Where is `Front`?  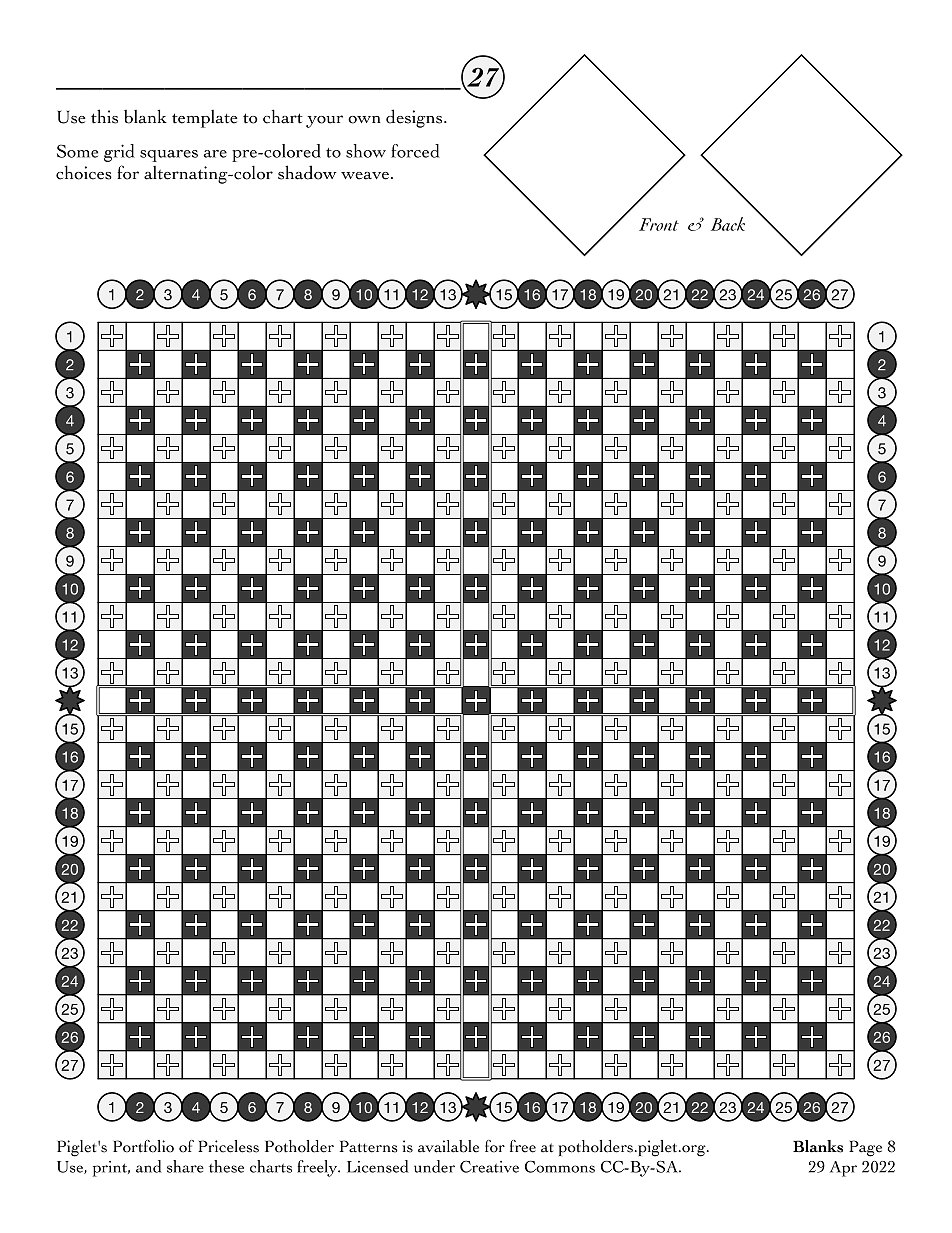
Front is located at coordinates (659, 224).
